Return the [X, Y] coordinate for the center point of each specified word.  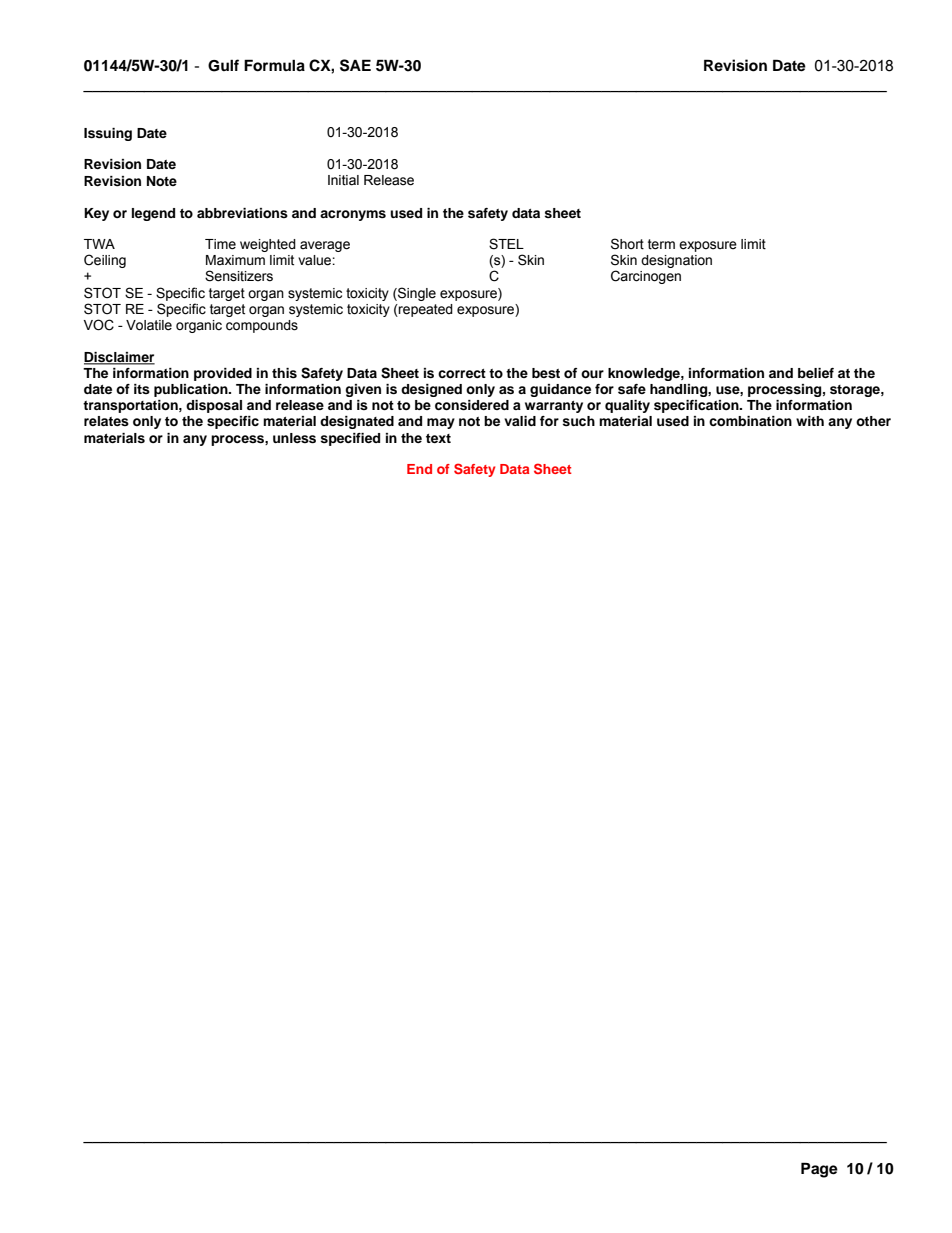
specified [350, 439]
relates [106, 421]
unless [294, 438]
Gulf [223, 65]
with [810, 421]
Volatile [149, 325]
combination [750, 421]
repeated [425, 310]
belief [816, 373]
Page [819, 1170]
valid [520, 421]
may [441, 423]
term [661, 244]
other [873, 421]
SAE [355, 65]
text [438, 438]
